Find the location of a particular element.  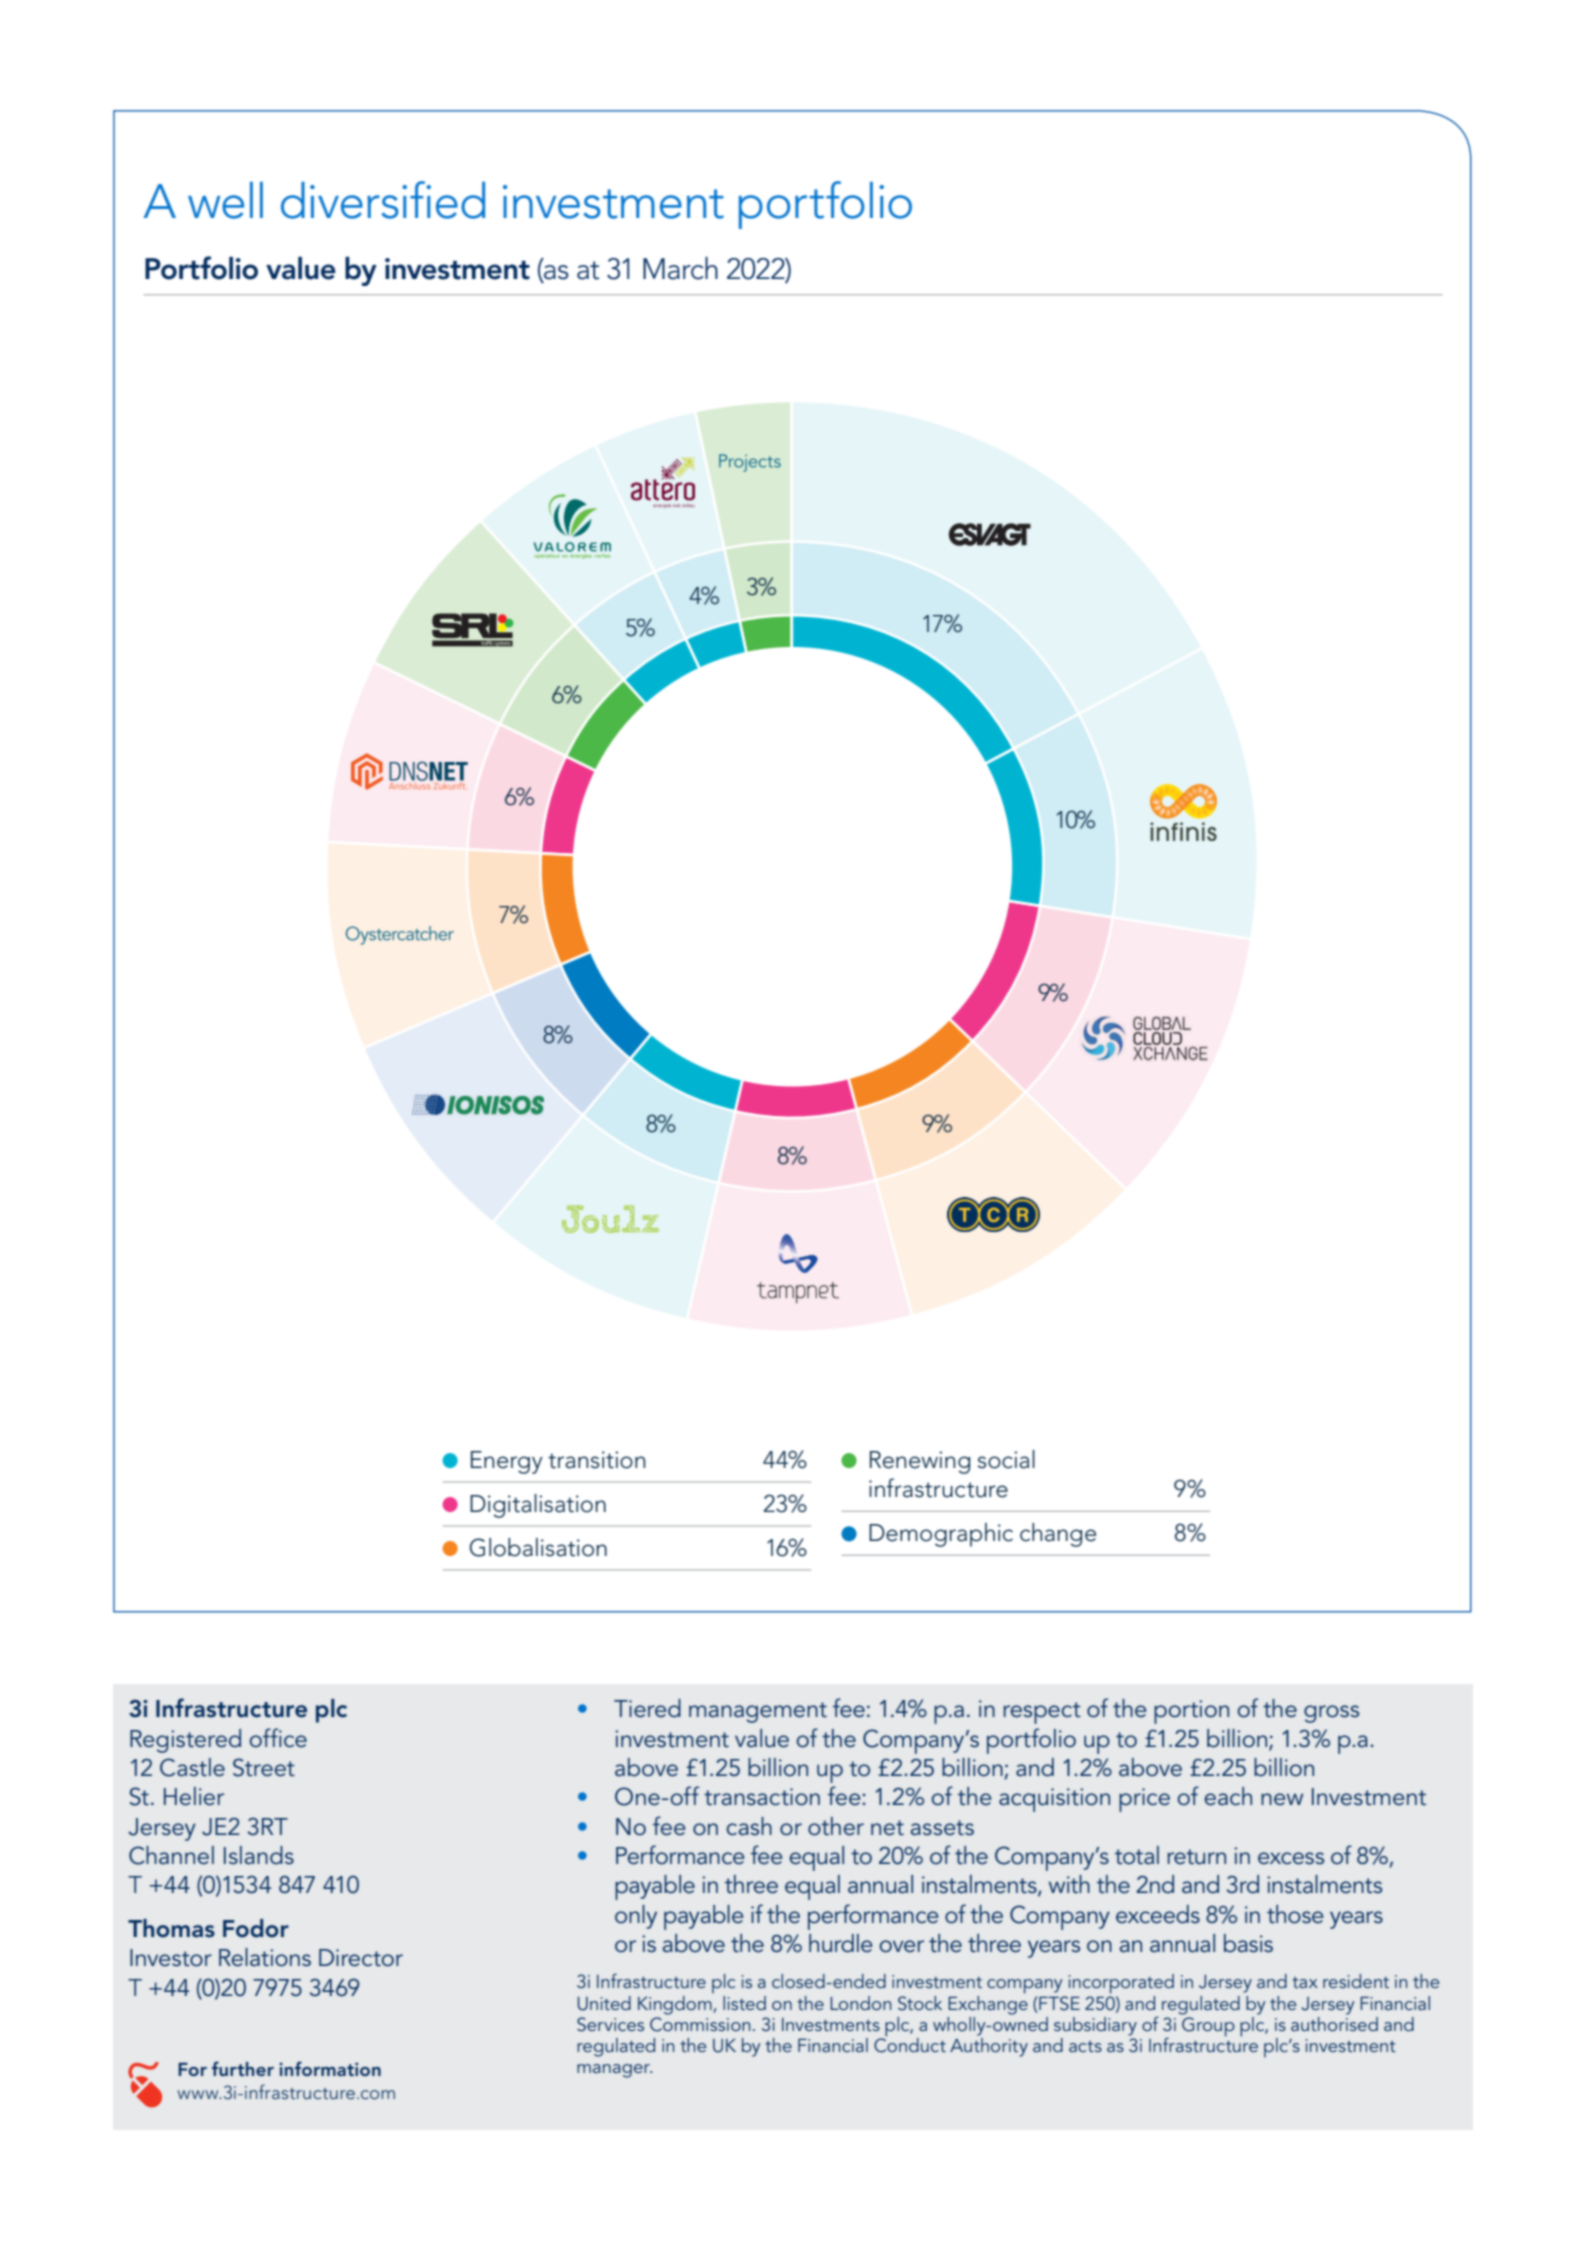

March is located at coordinates (680, 268).
